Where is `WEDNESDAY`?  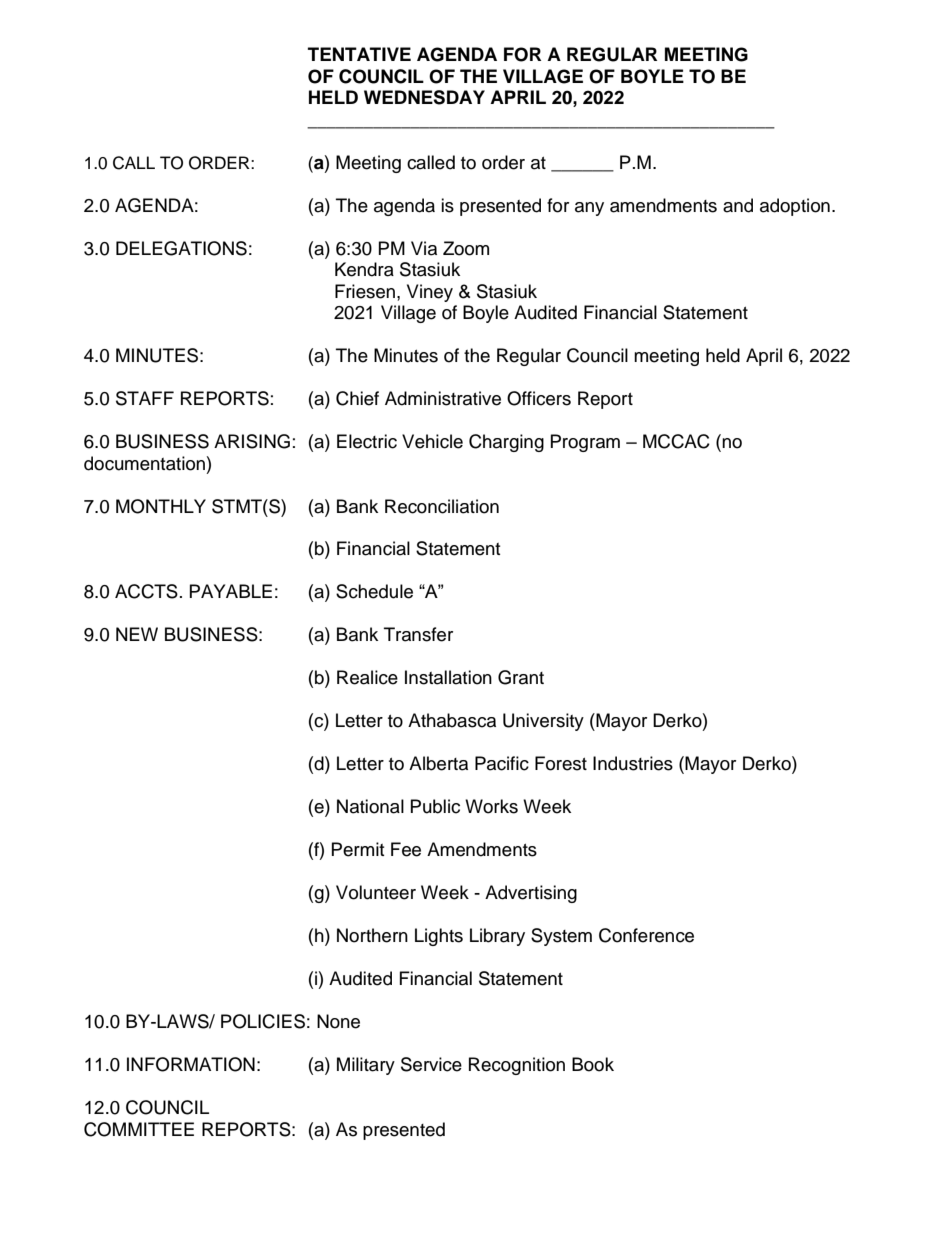 WEDNESDAY is located at coordinates (424, 97).
